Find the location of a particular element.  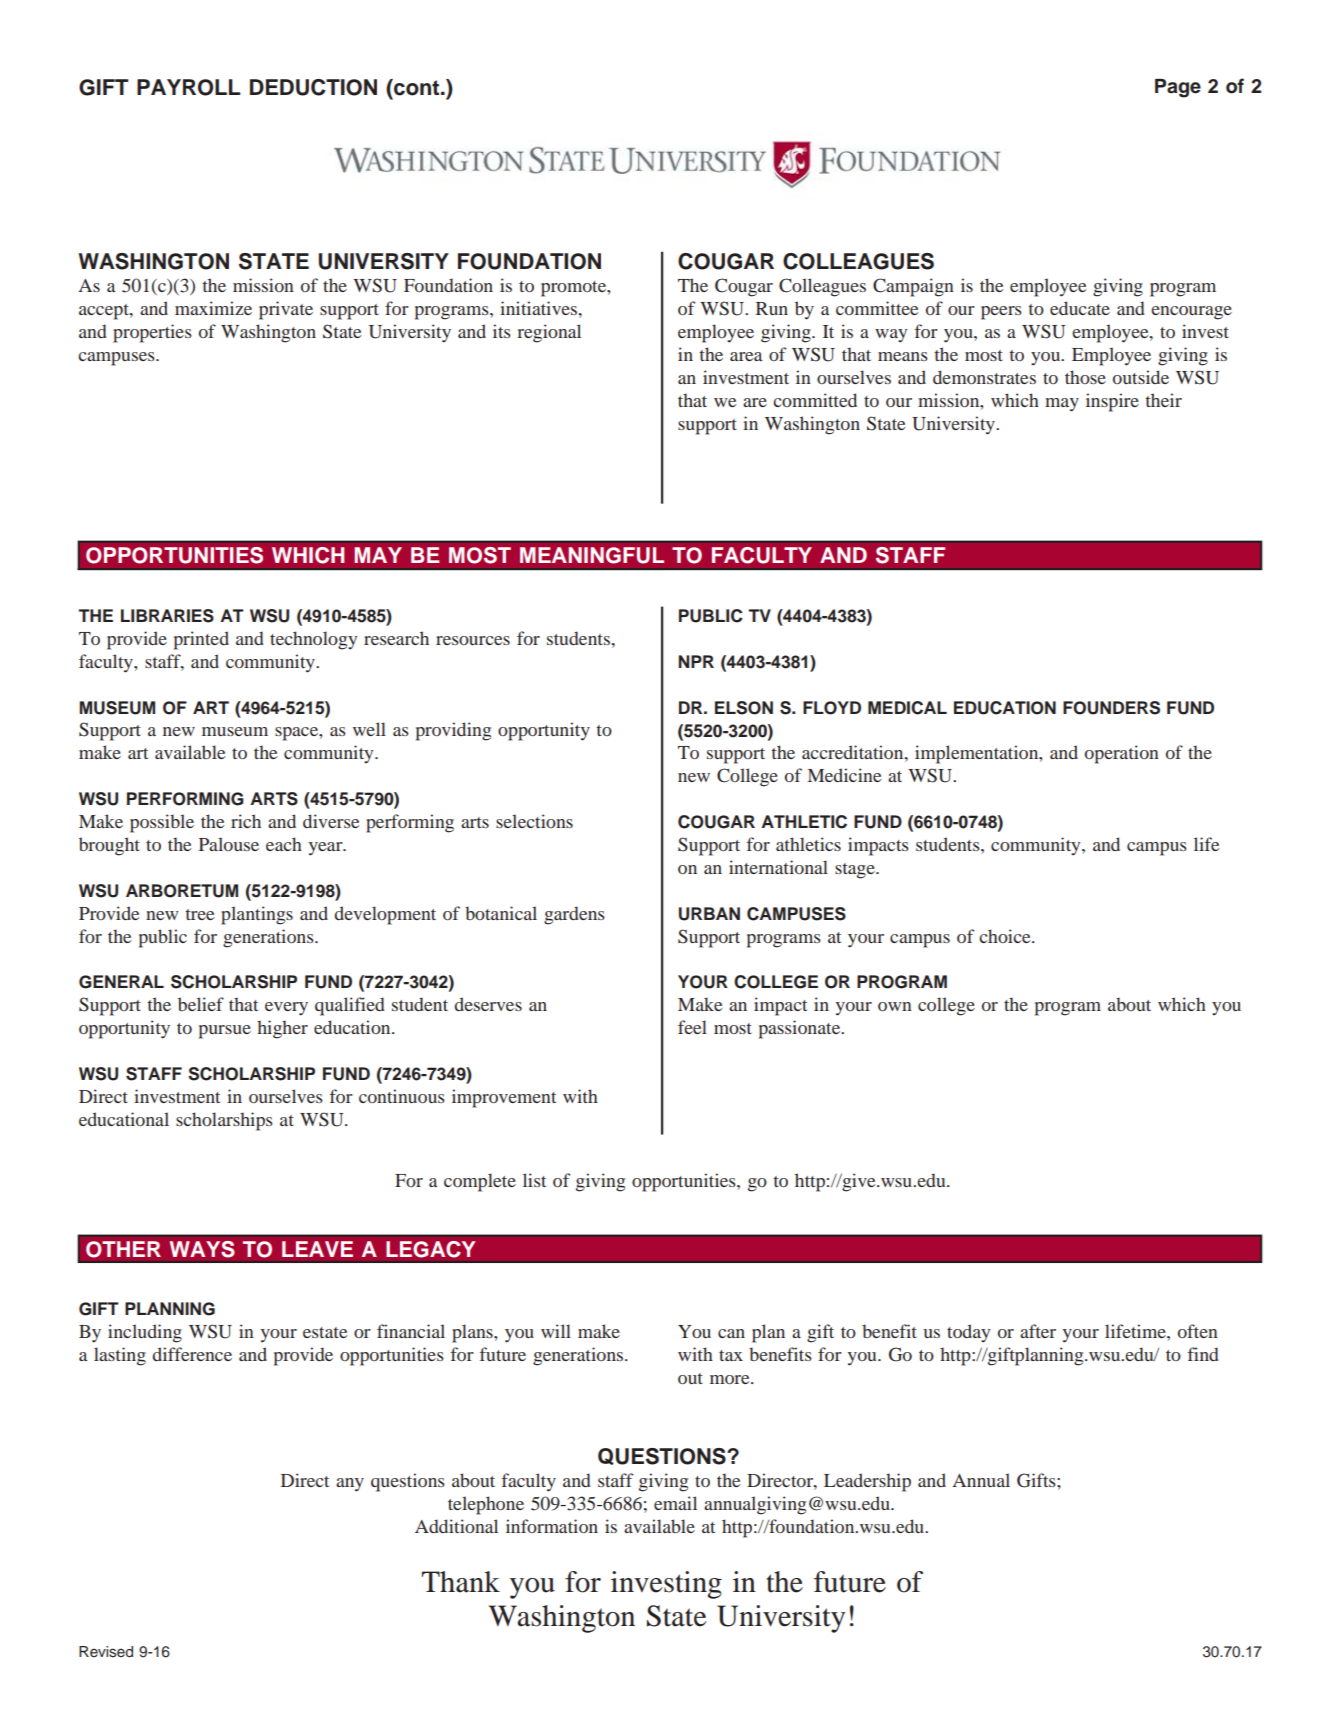

Page is located at coordinates (1178, 88).
